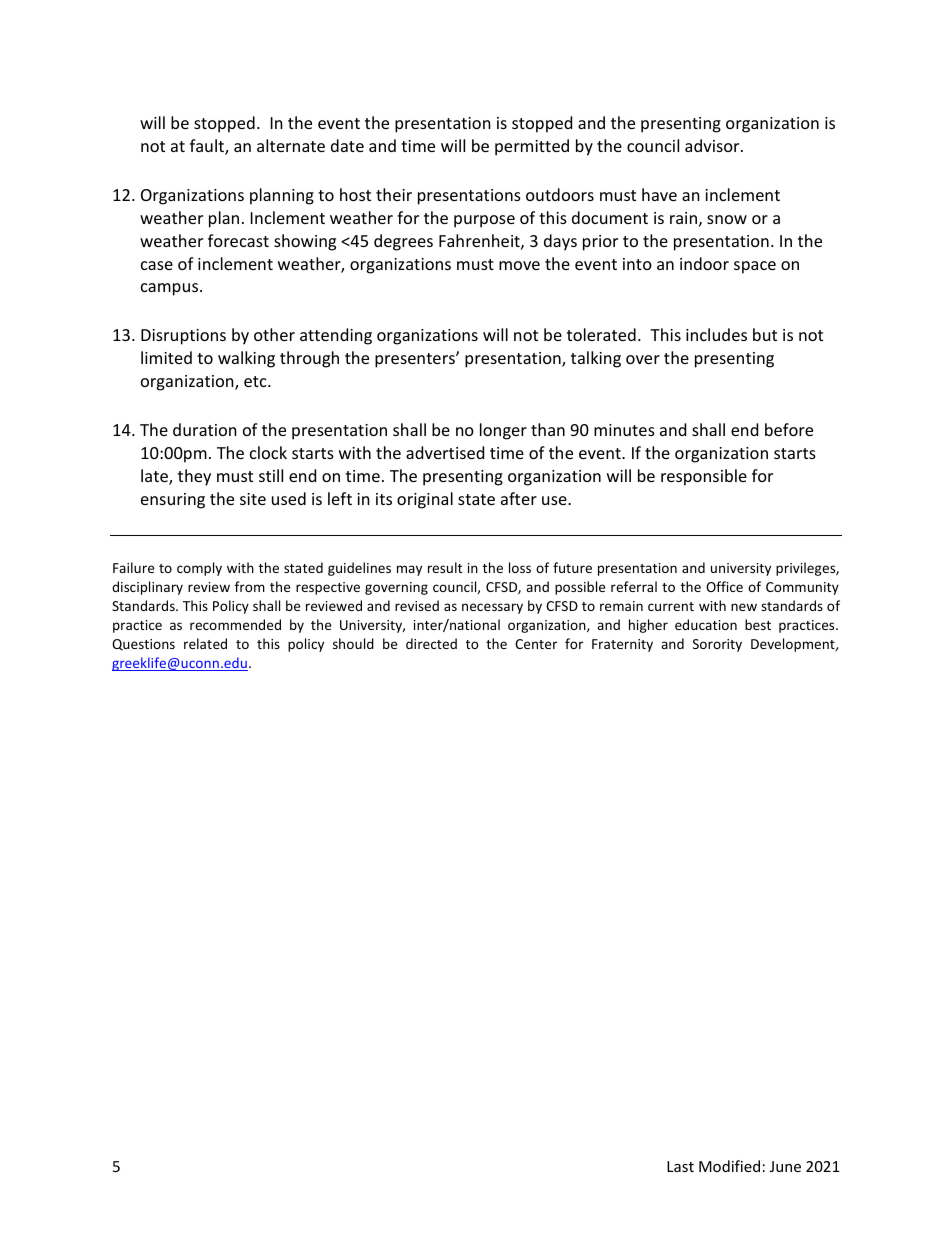  Describe the element at coordinates (235, 624) in the screenshot. I see `recommended` at that location.
